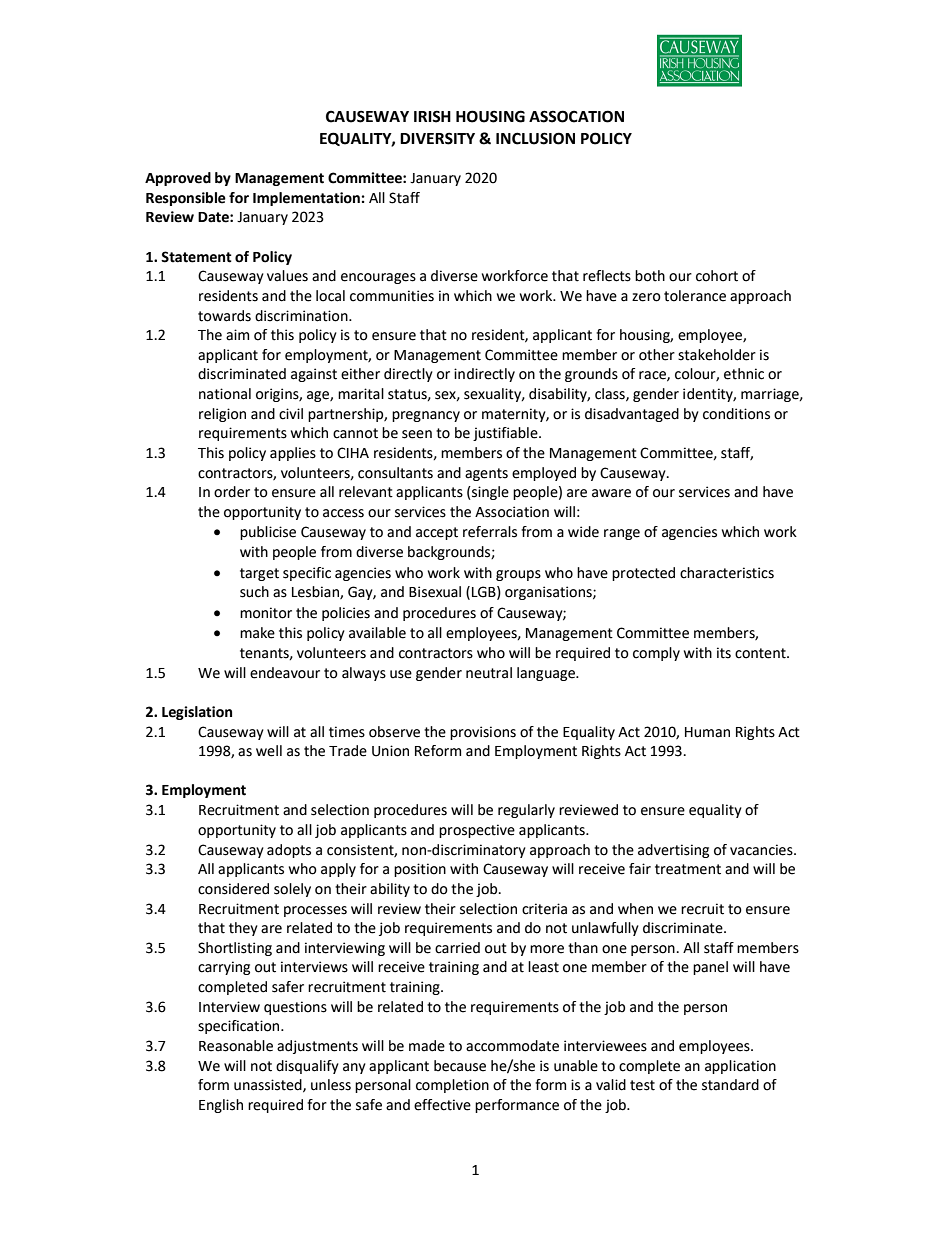 The image size is (952, 1233). Describe the element at coordinates (730, 1085) in the page. I see `standard` at that location.
